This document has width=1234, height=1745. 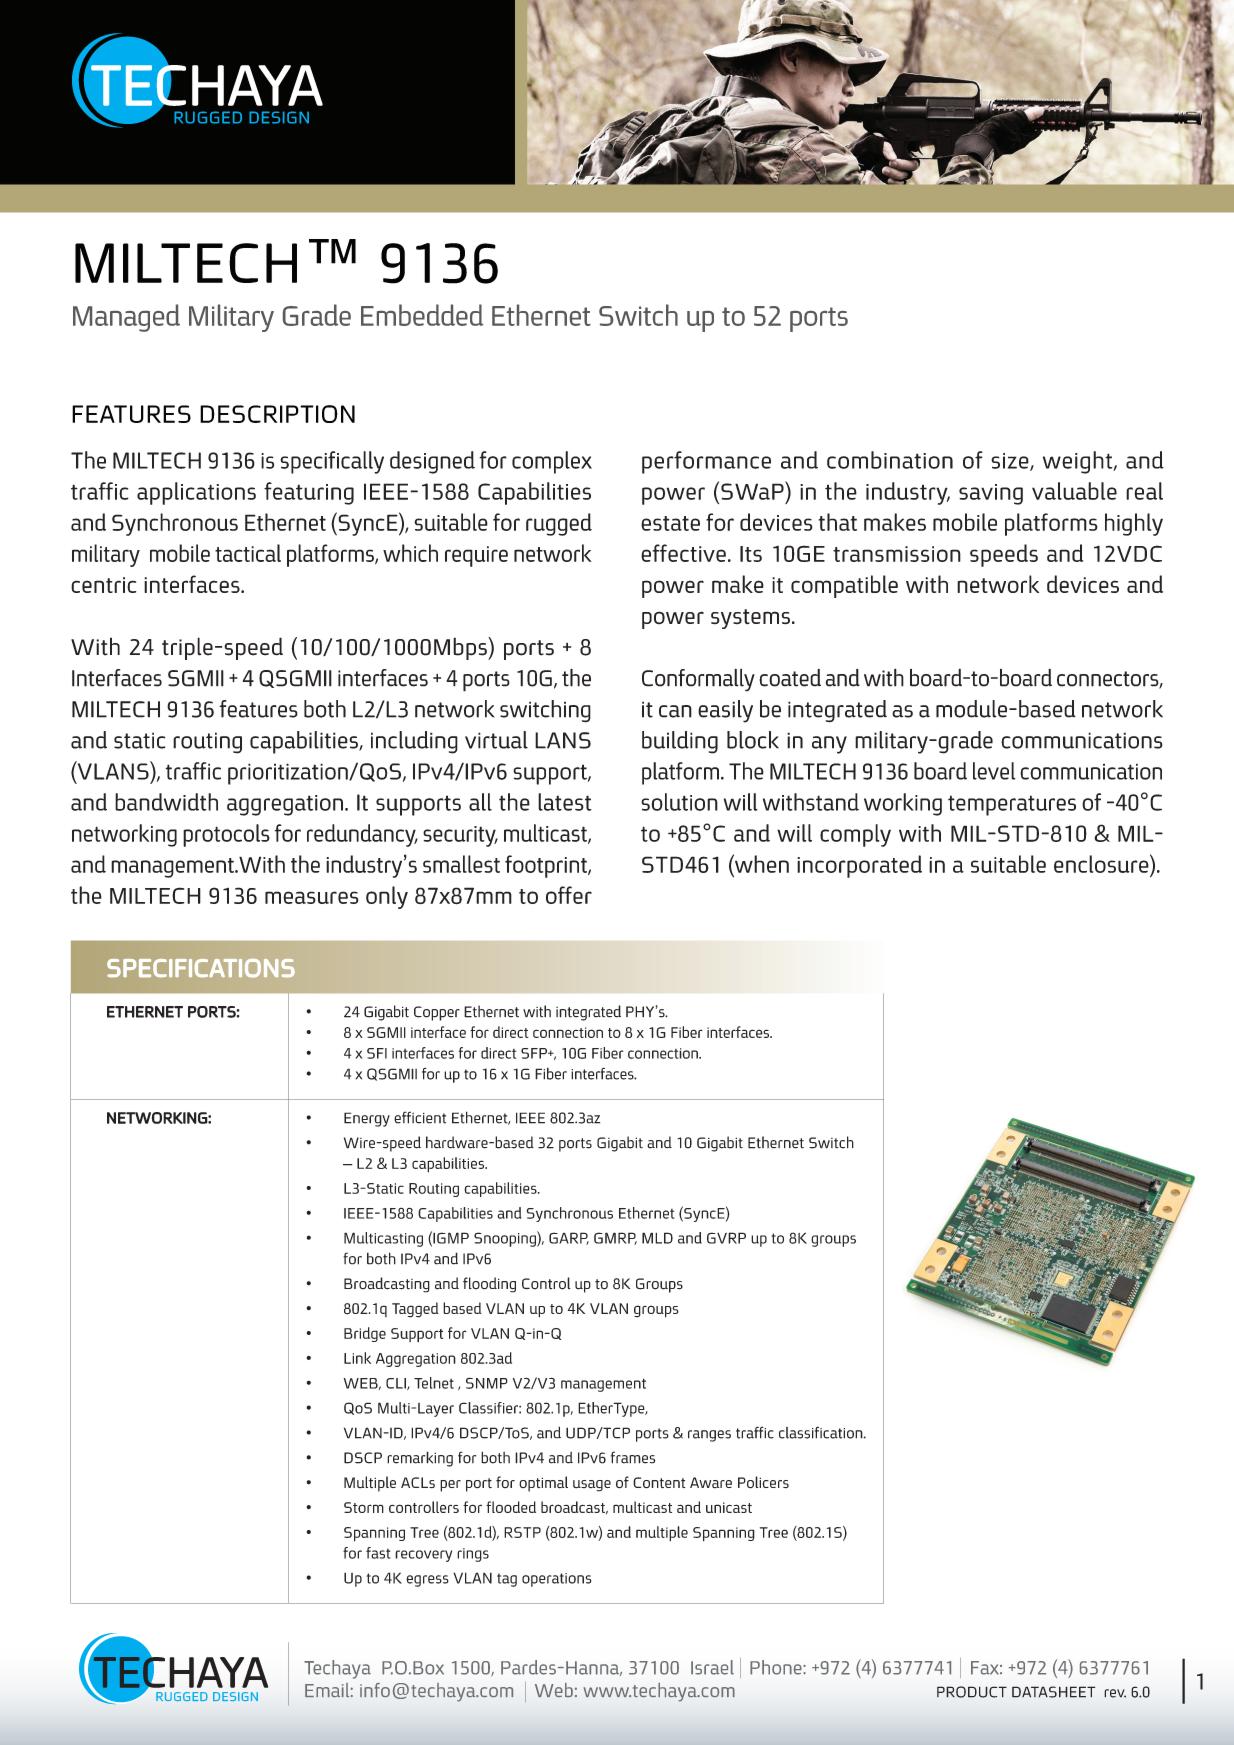 What do you see at coordinates (657, 1238) in the document?
I see `MLD` at bounding box center [657, 1238].
